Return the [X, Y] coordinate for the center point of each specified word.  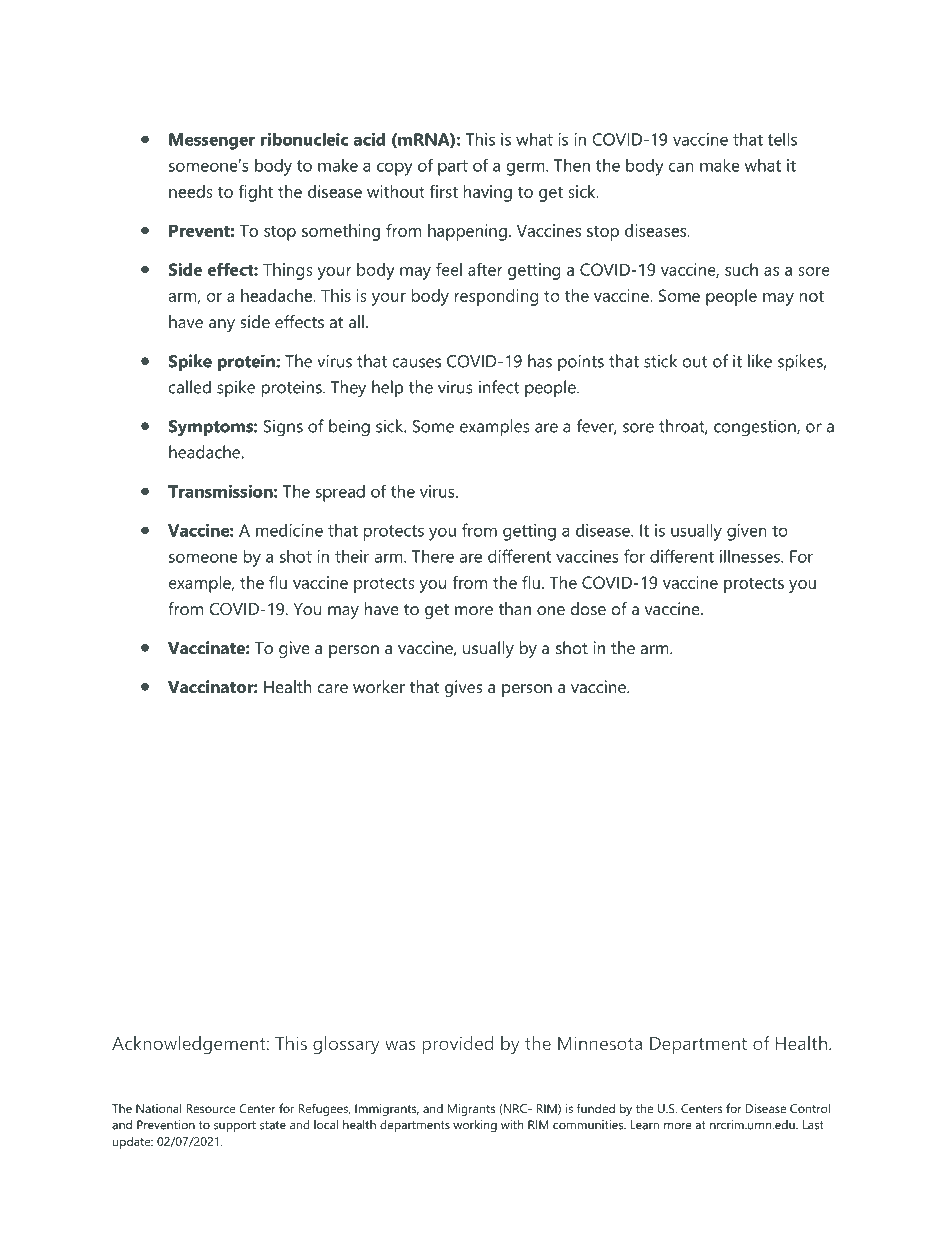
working [475, 1126]
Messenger [212, 141]
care [333, 688]
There [433, 556]
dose [588, 608]
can [681, 167]
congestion [756, 428]
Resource [211, 1108]
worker [379, 686]
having [488, 193]
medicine [289, 530]
